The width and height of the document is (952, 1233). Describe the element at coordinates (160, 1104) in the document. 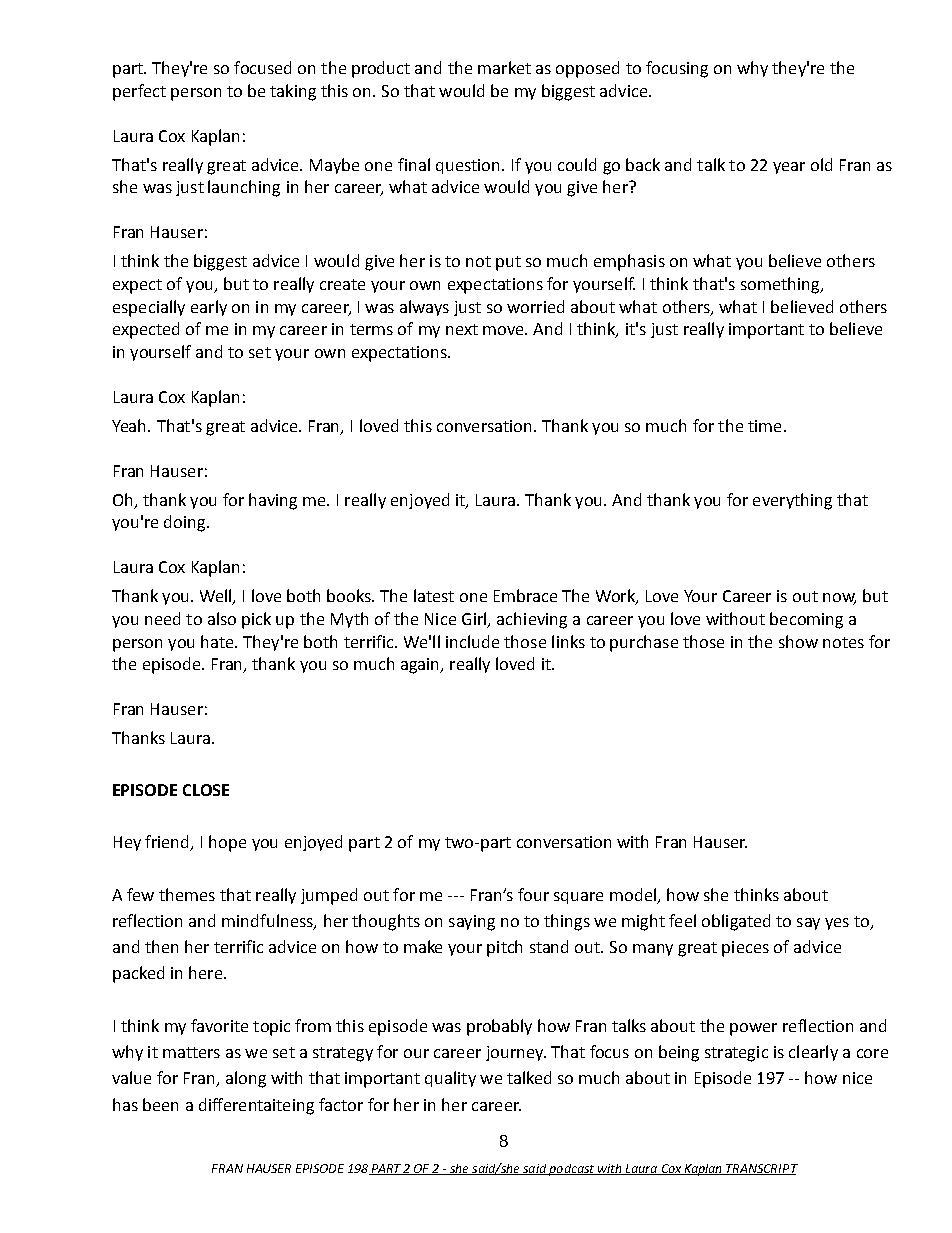

I see `been` at that location.
